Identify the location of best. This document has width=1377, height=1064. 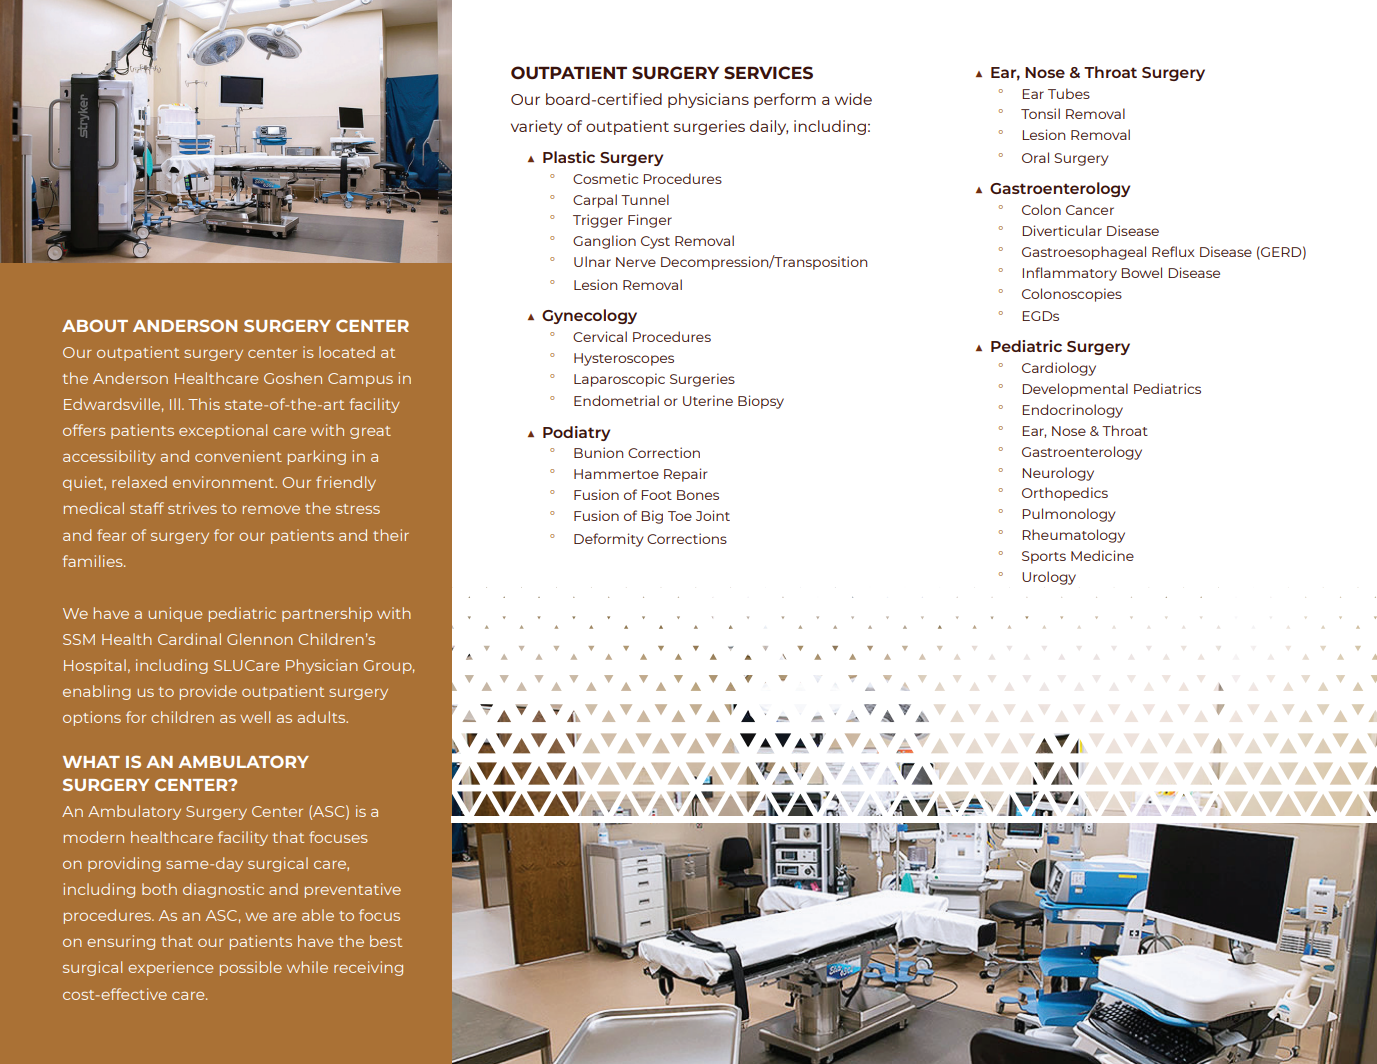
(386, 941).
